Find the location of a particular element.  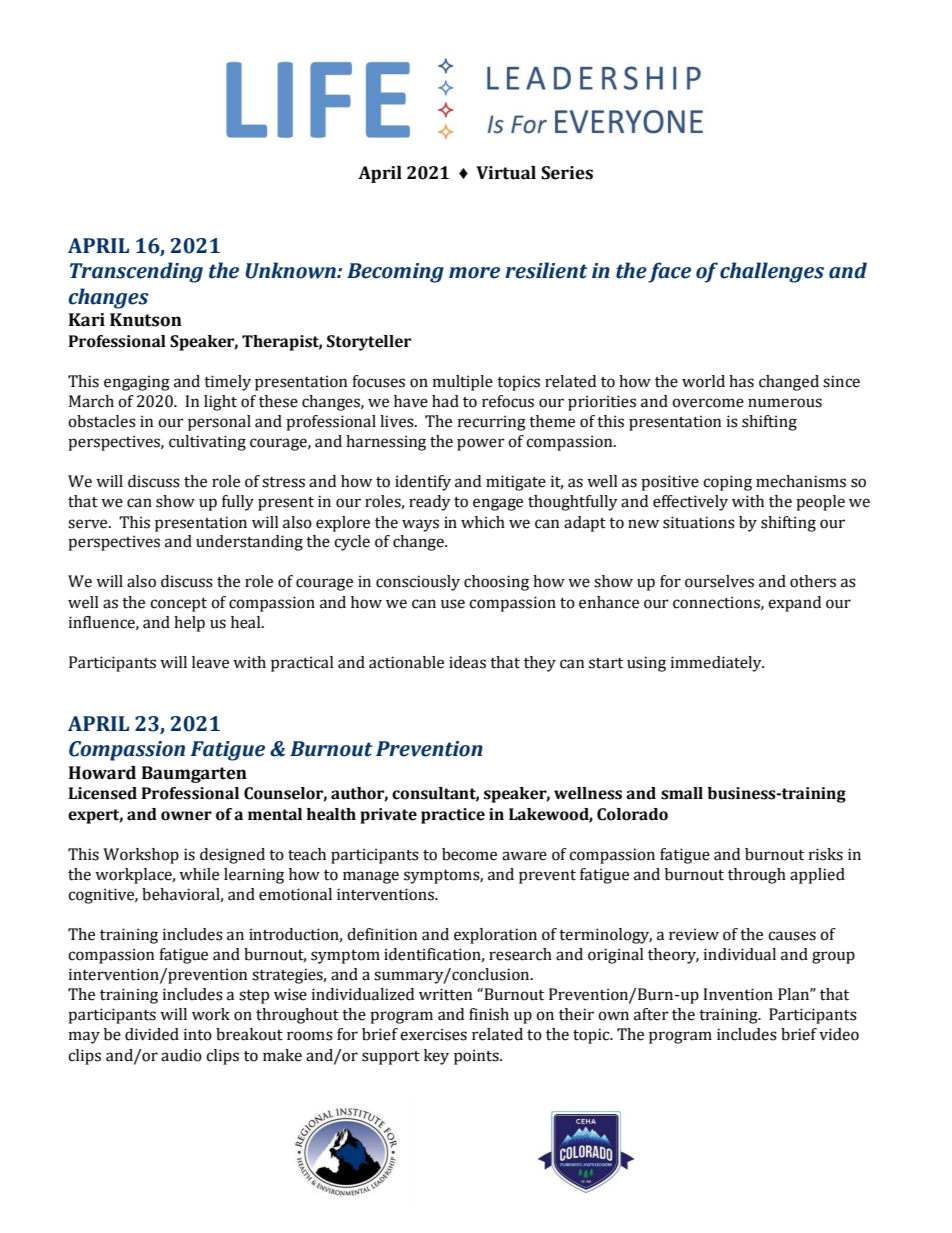

had is located at coordinates (445, 401).
